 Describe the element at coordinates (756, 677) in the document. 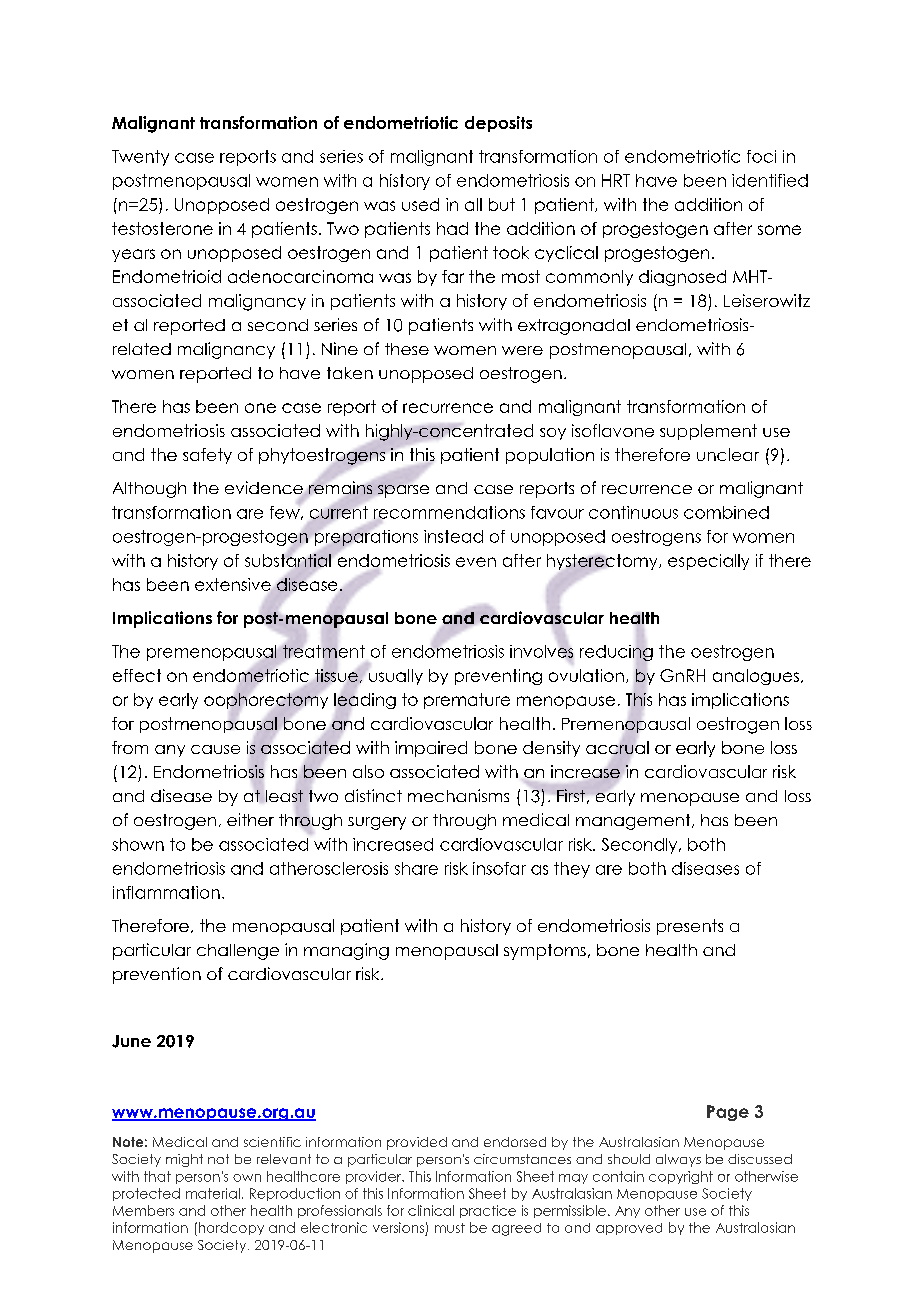

I see `analogues` at that location.
